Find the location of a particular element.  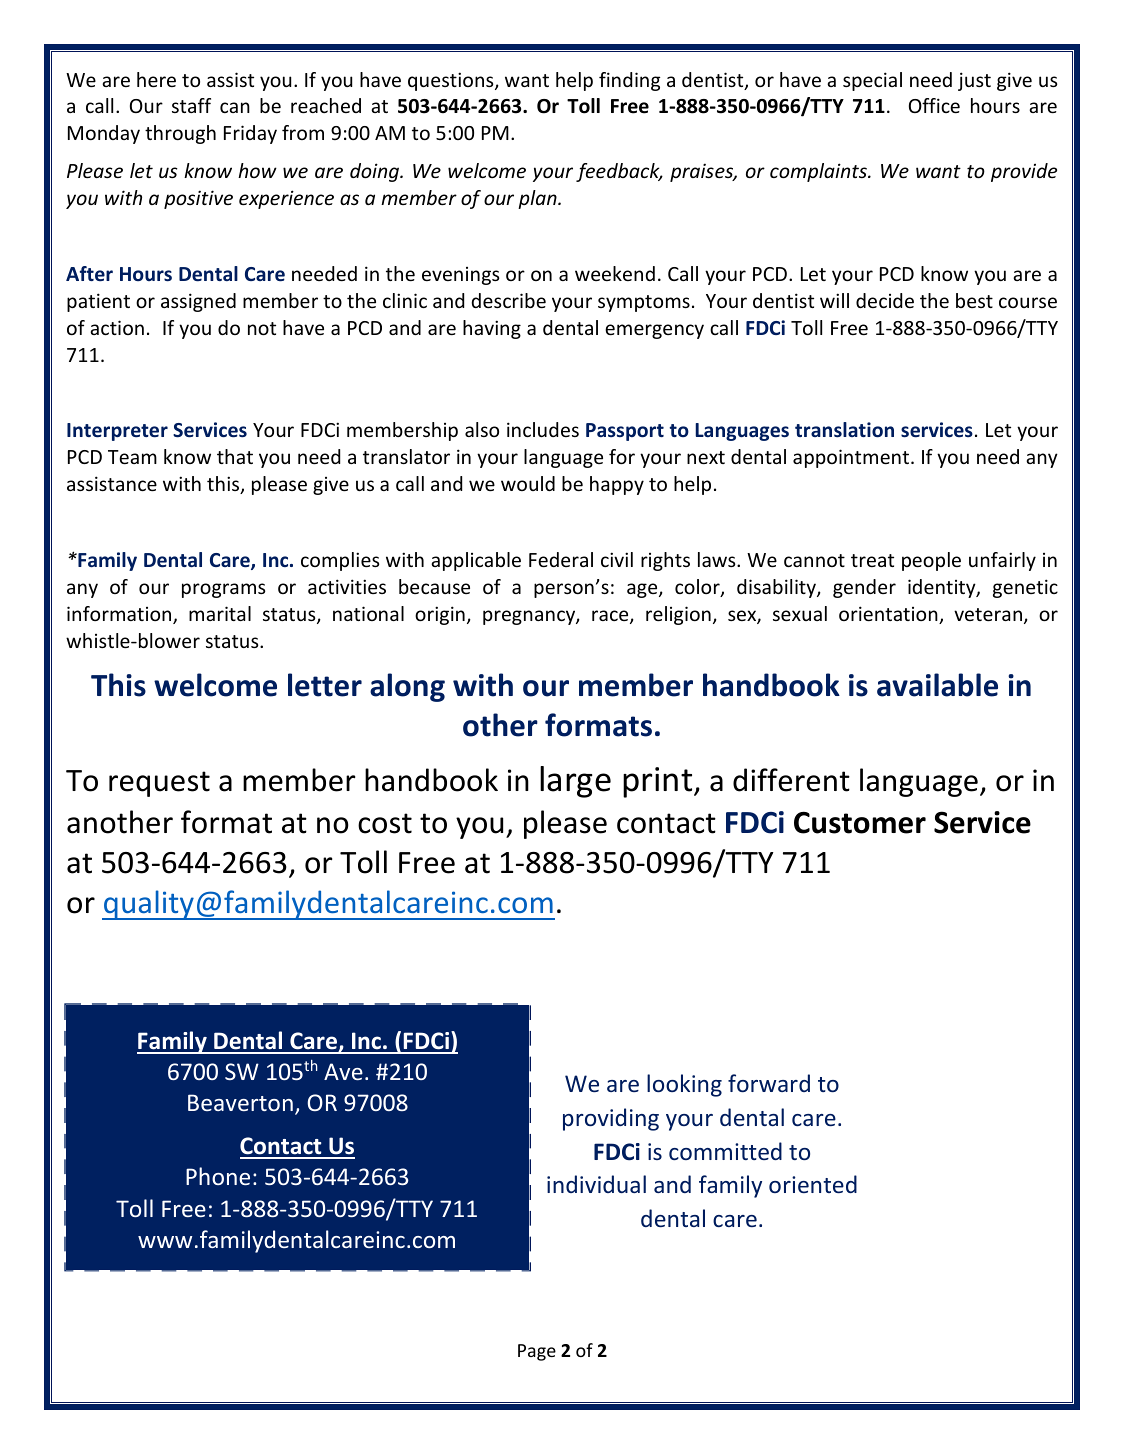

translation is located at coordinates (844, 430).
